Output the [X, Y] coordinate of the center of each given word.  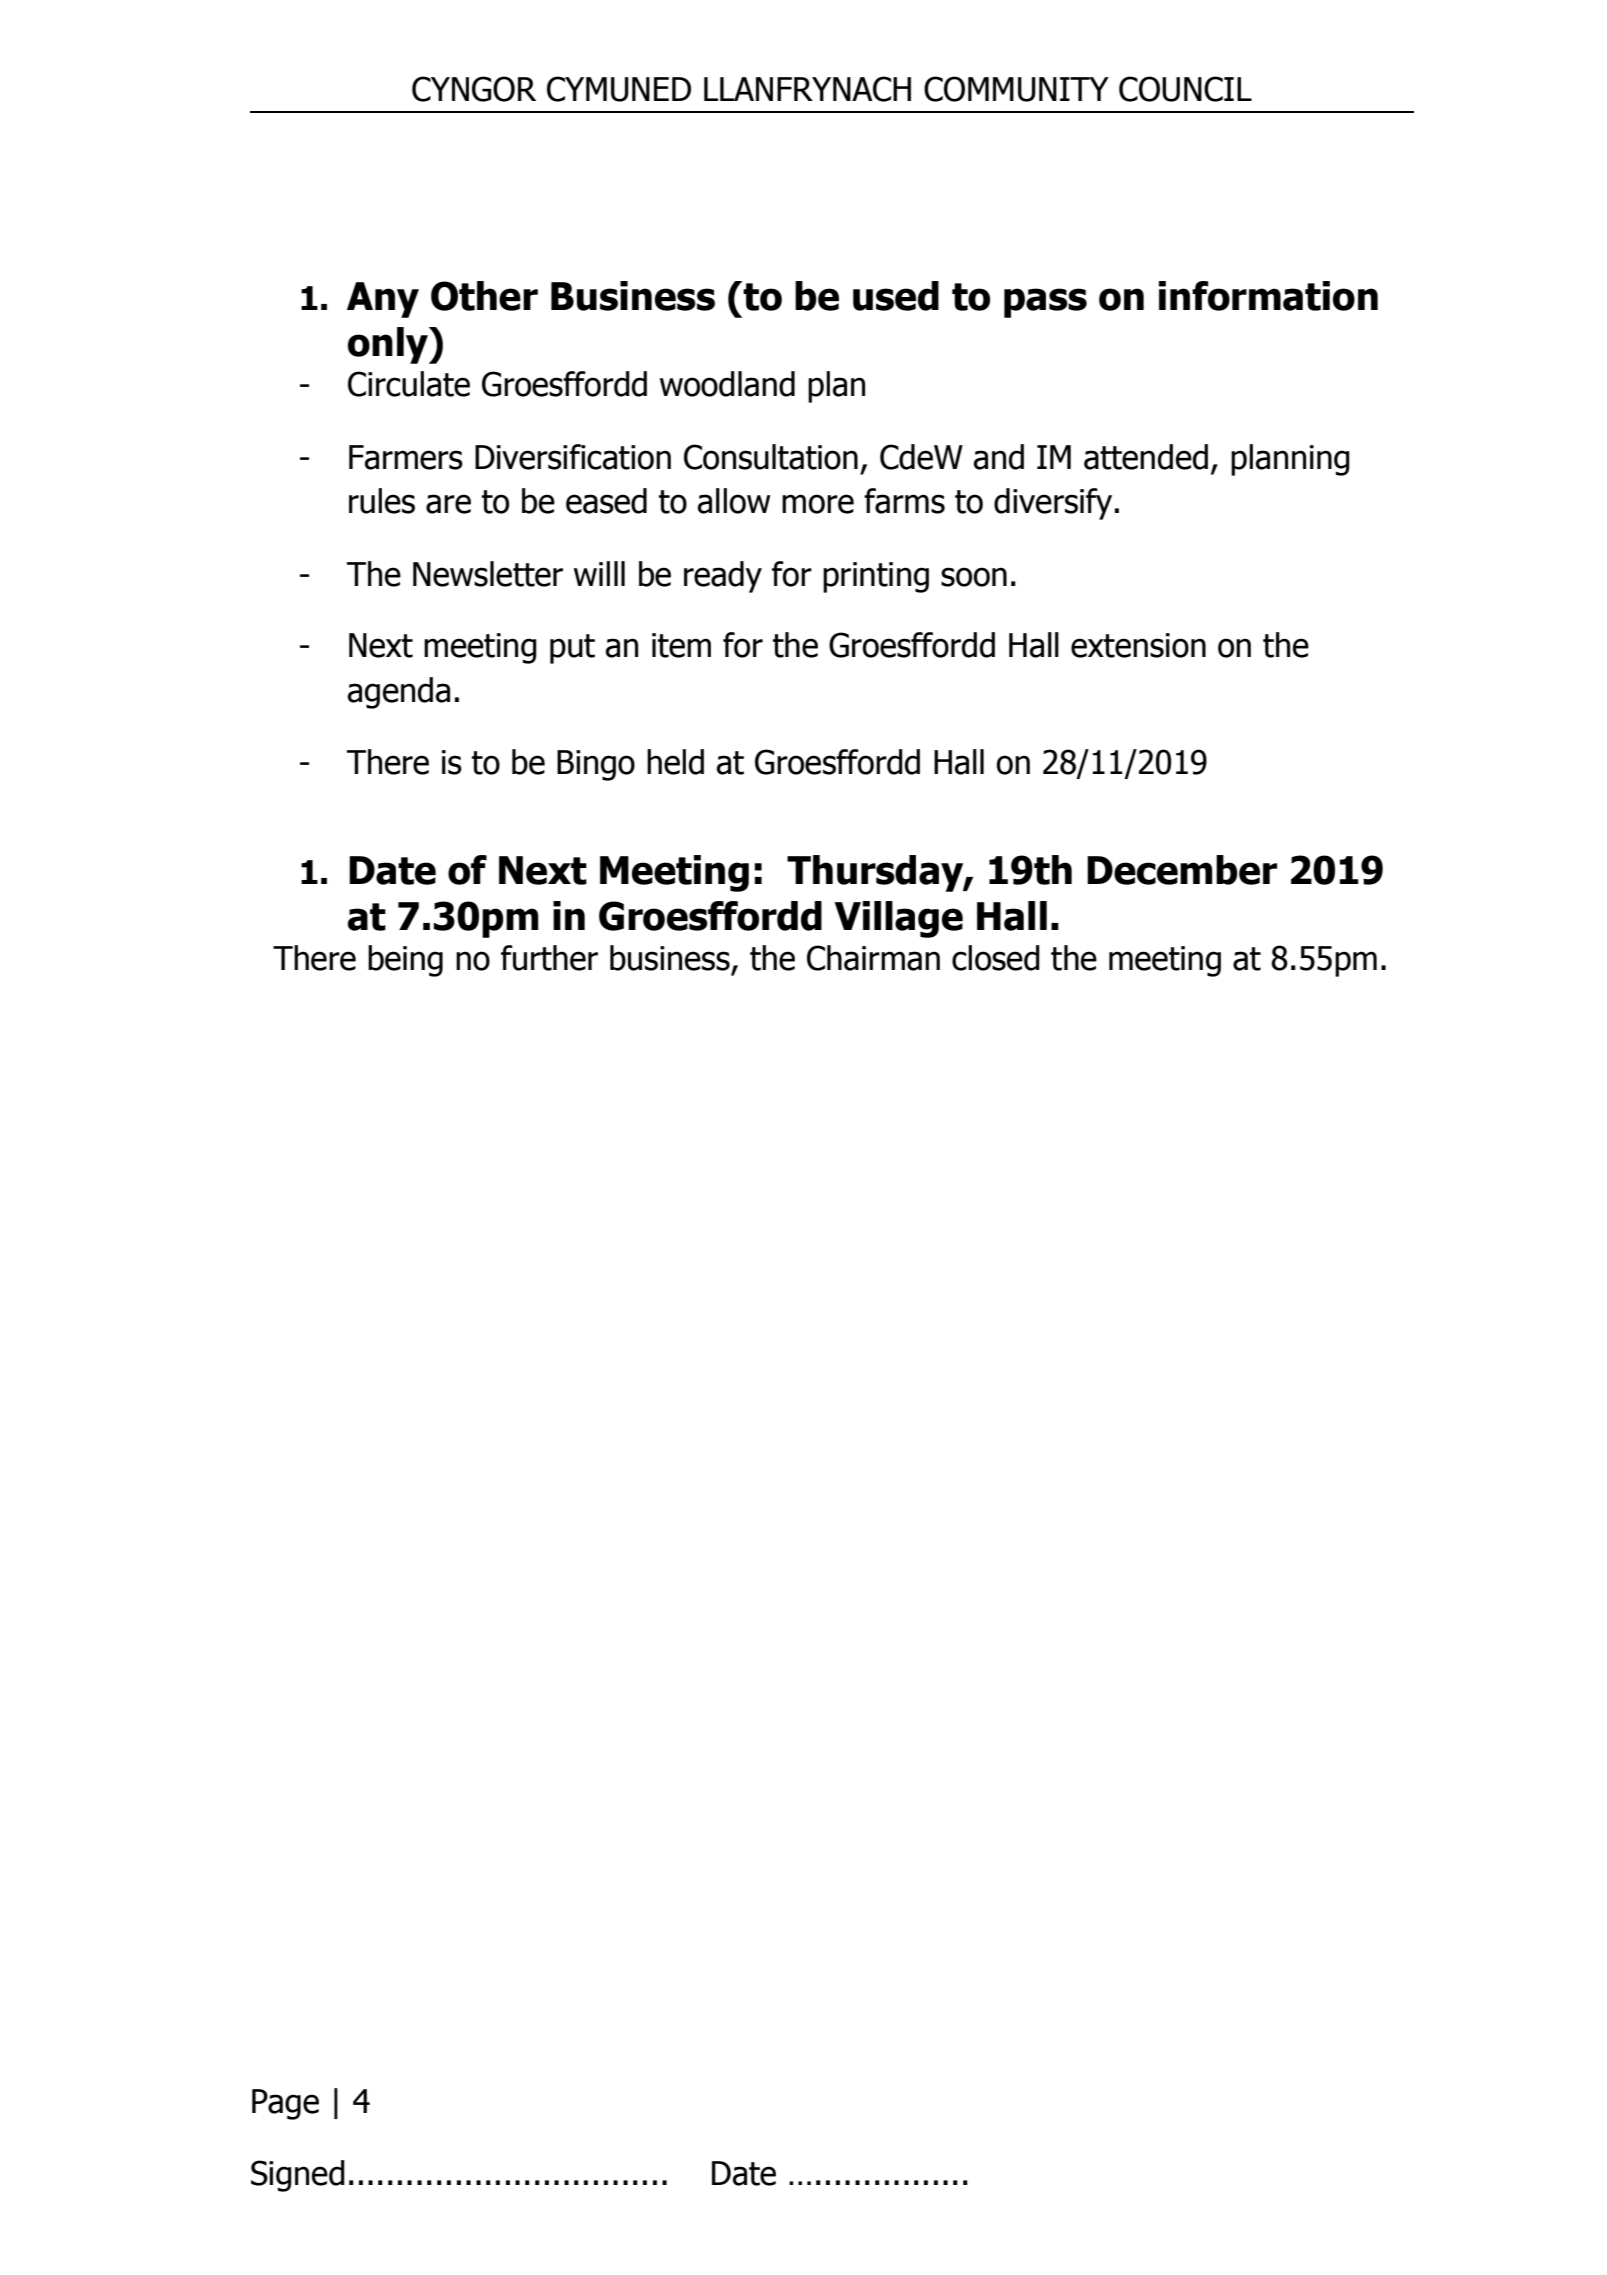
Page [285, 2104]
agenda [399, 693]
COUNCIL [1185, 89]
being [405, 961]
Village [898, 919]
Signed [298, 2176]
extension [1138, 645]
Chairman [873, 958]
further [549, 958]
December [1182, 870]
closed [996, 958]
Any [383, 300]
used [896, 296]
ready [723, 577]
